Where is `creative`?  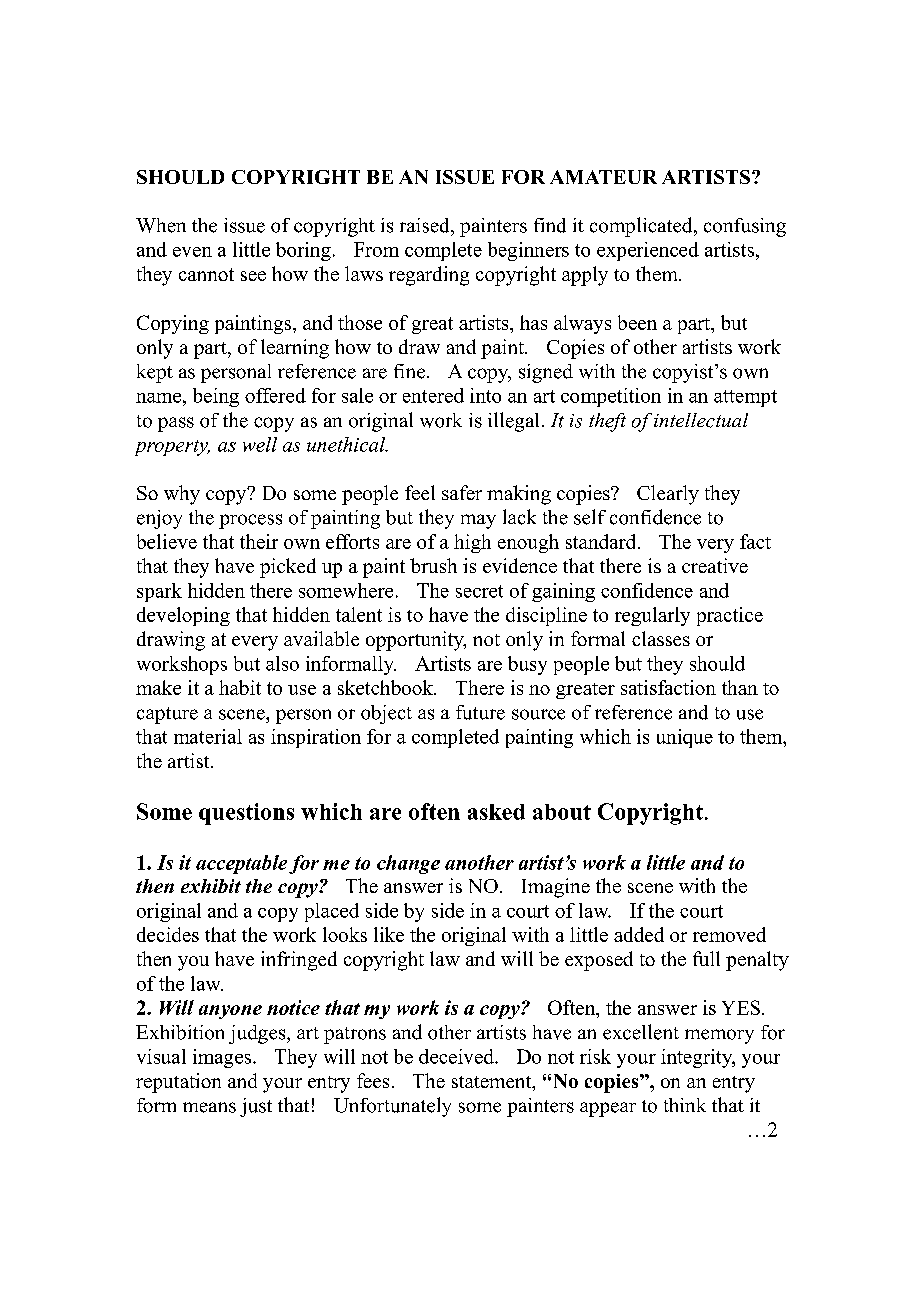 creative is located at coordinates (715, 565).
